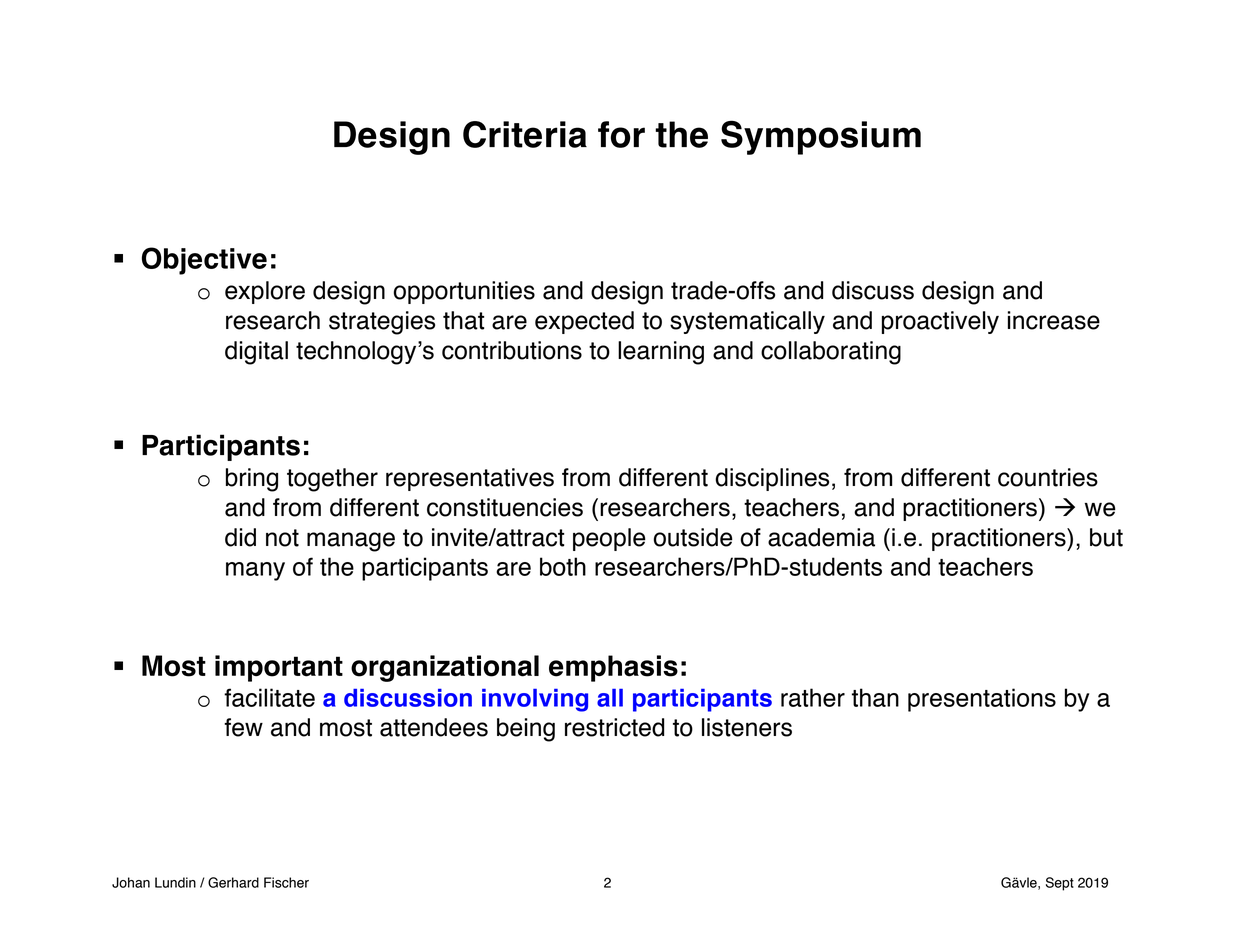 The image size is (1233, 952). I want to click on Gerhard, so click(233, 882).
